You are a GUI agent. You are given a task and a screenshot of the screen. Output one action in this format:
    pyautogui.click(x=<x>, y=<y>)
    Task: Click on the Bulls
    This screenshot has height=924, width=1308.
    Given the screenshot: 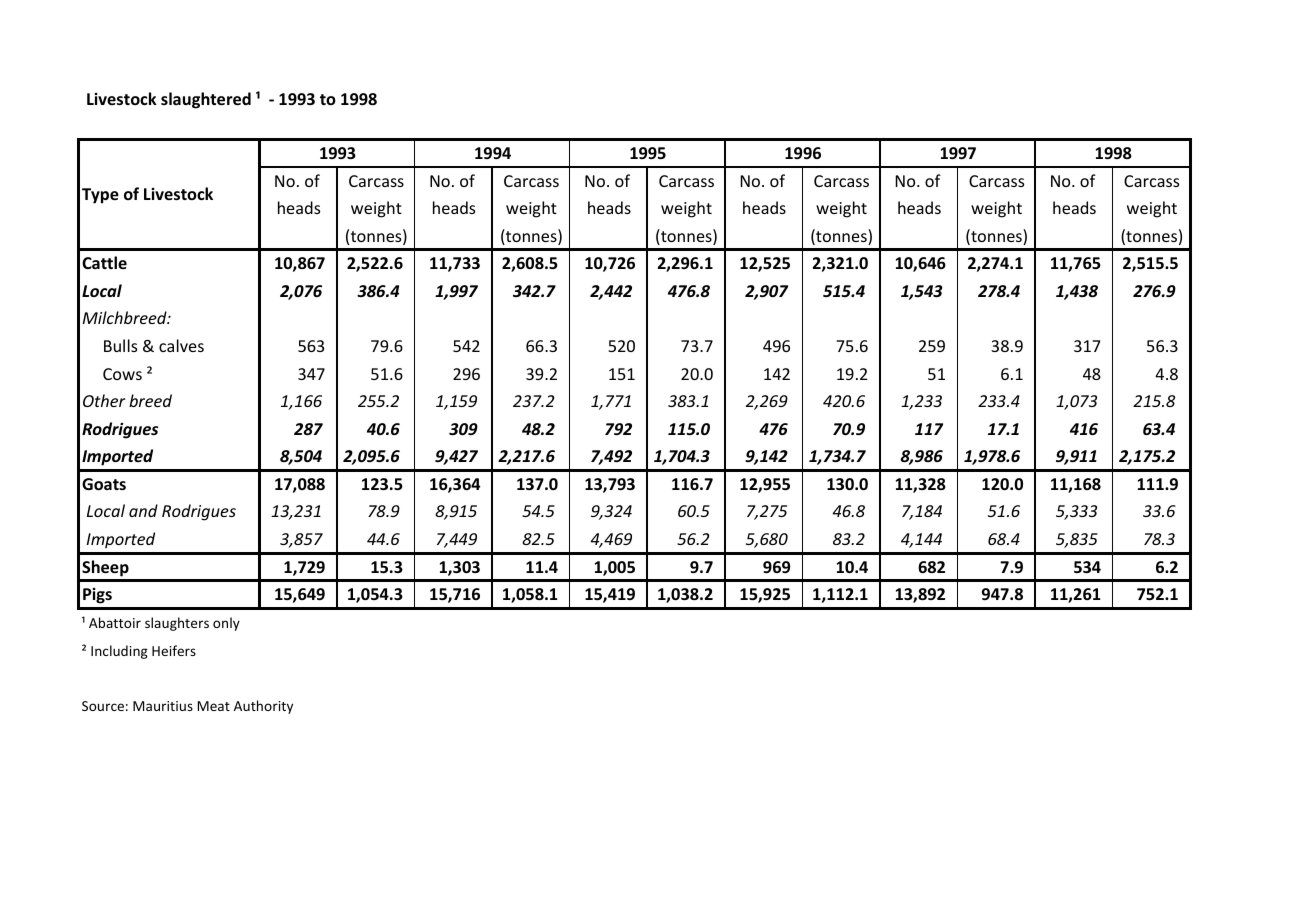 What is the action you would take?
    pyautogui.click(x=120, y=345)
